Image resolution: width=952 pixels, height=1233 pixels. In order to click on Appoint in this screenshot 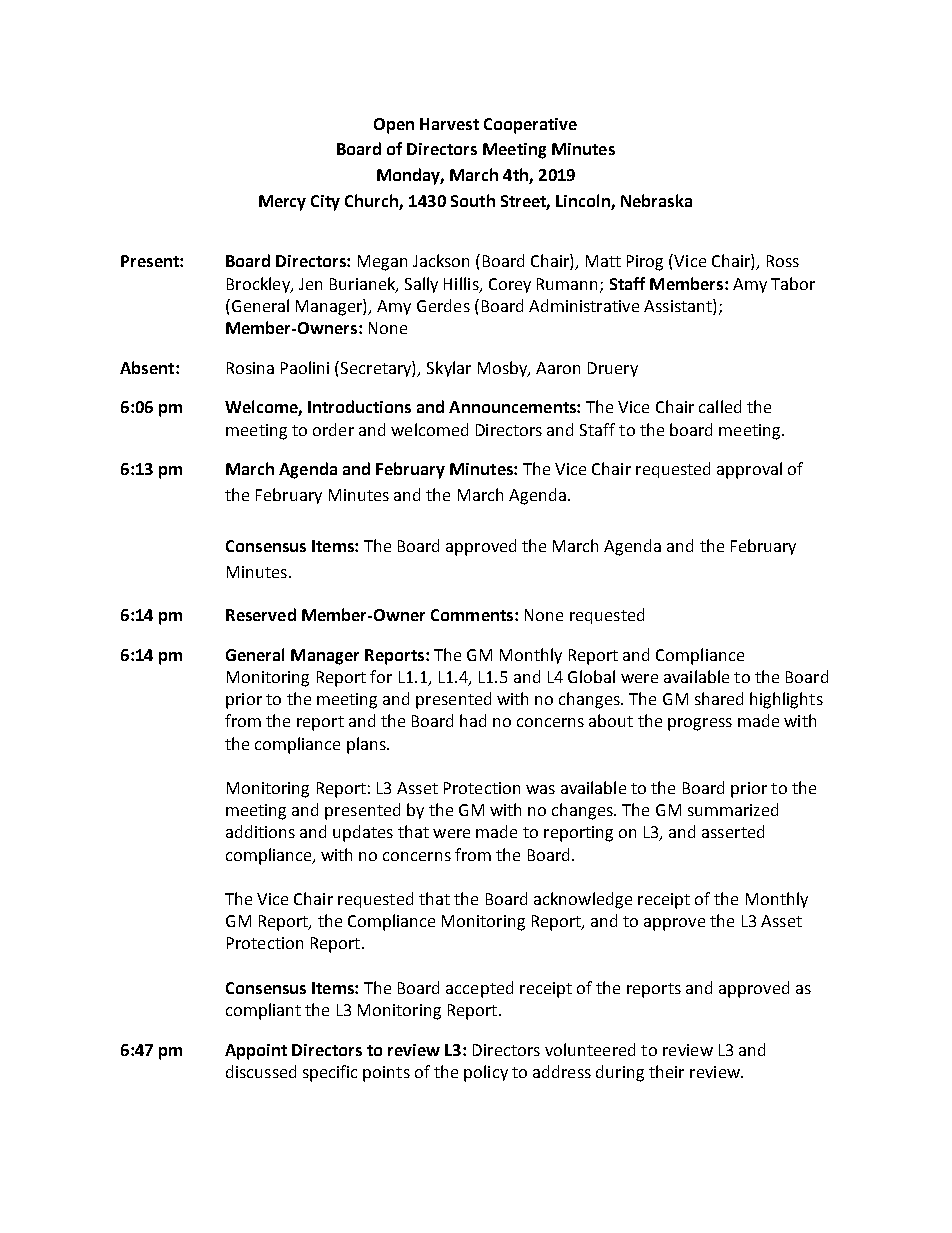, I will do `click(256, 1052)`.
